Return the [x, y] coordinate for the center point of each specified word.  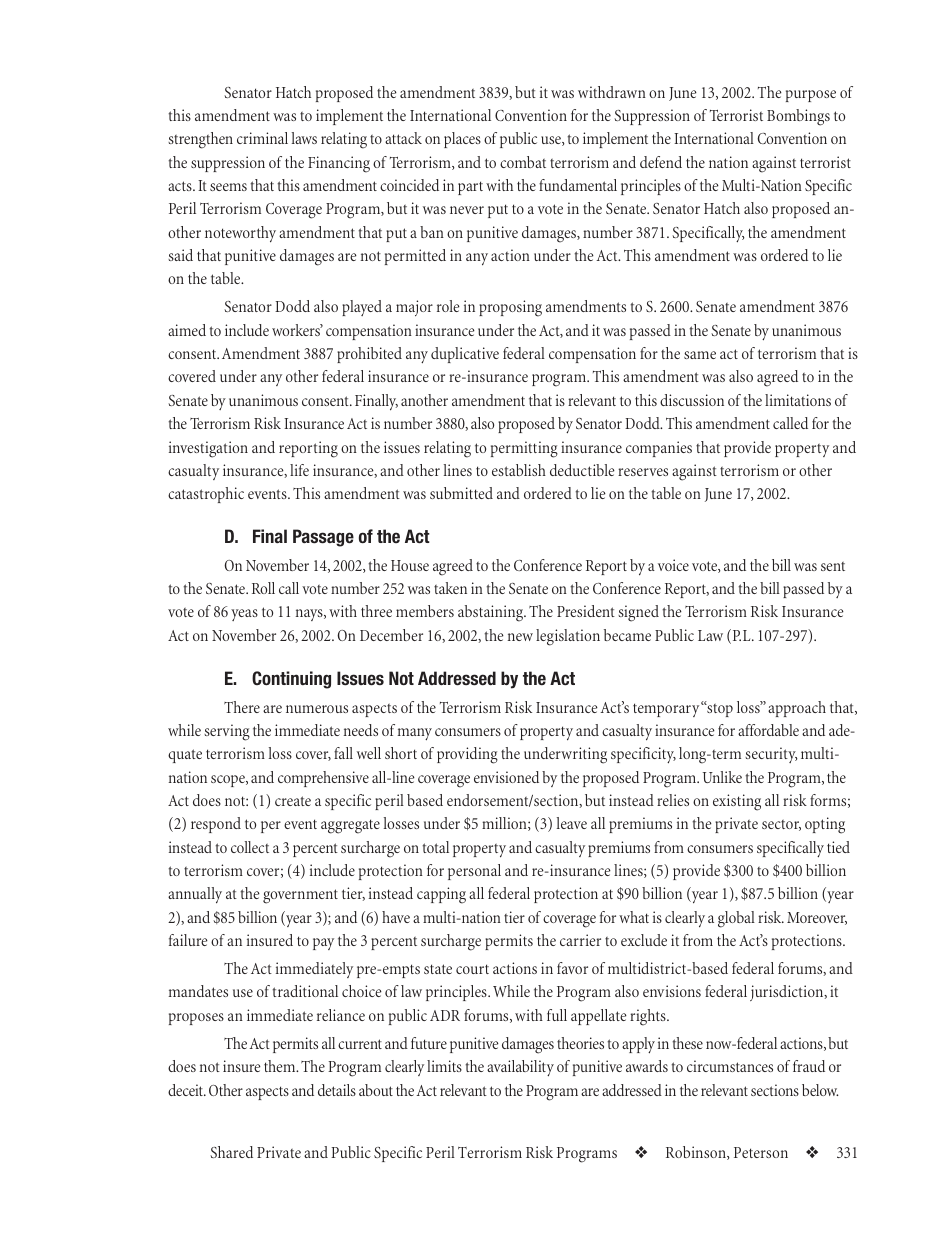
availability [520, 1068]
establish [519, 470]
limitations [798, 400]
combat [523, 162]
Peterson [761, 1152]
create [293, 801]
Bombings [798, 117]
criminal [262, 138]
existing [737, 802]
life [299, 470]
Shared [231, 1152]
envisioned [506, 777]
